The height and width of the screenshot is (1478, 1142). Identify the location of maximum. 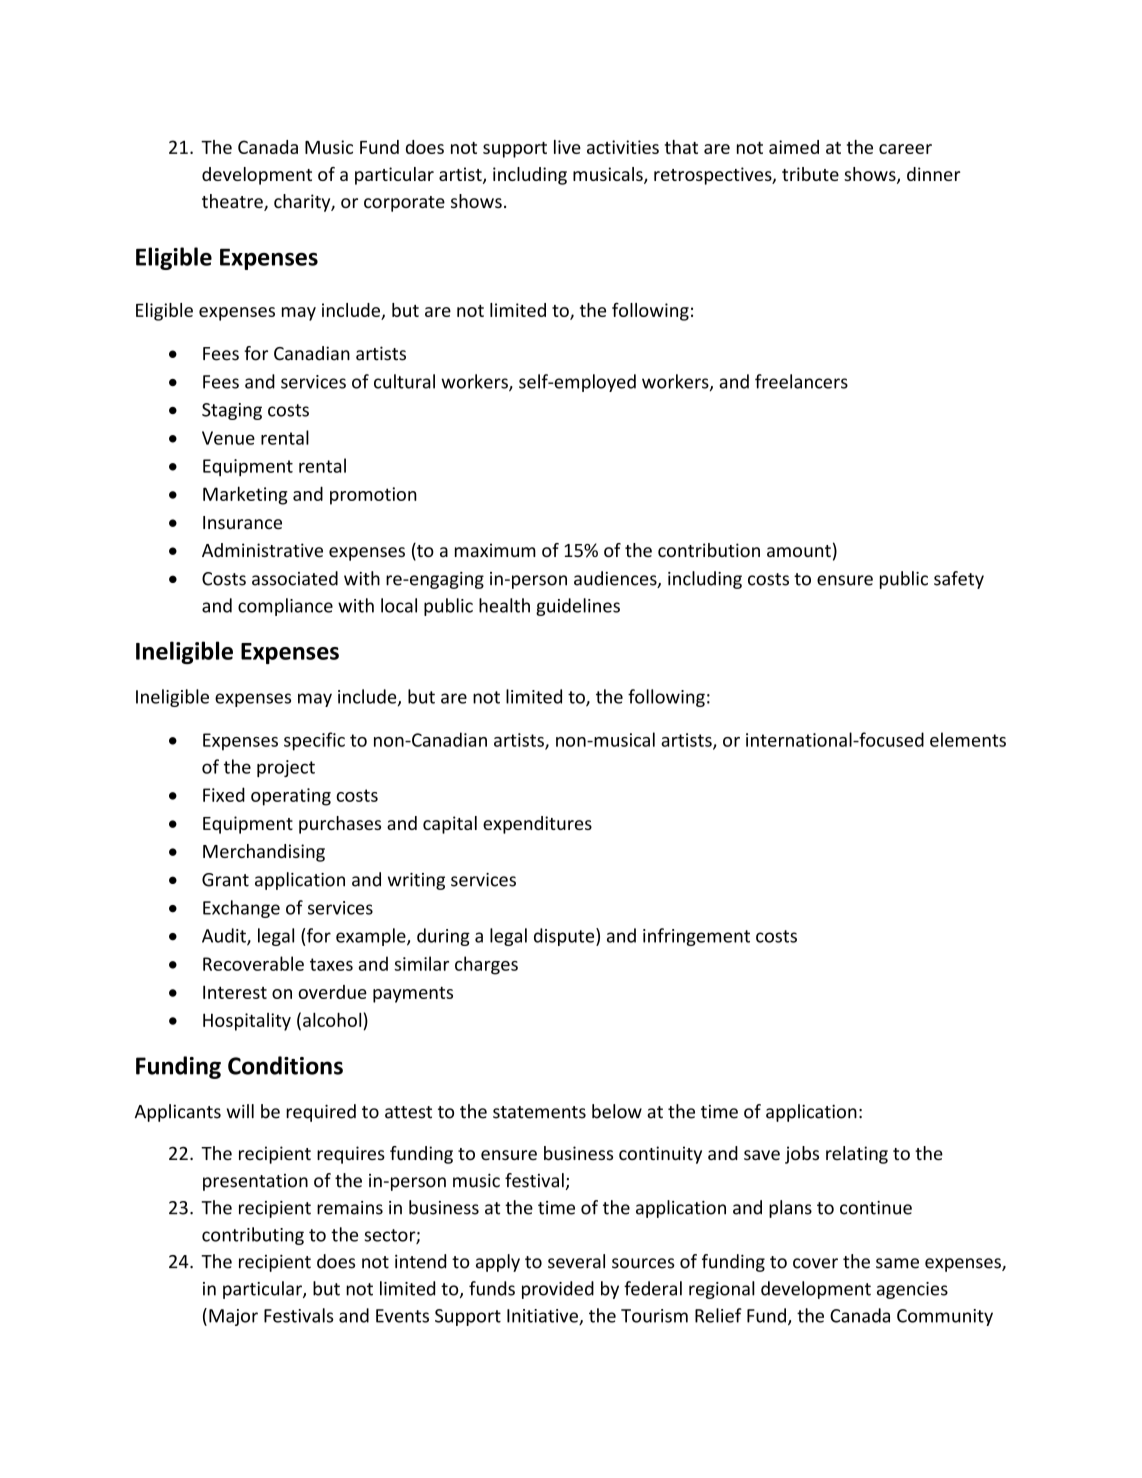
(495, 550).
